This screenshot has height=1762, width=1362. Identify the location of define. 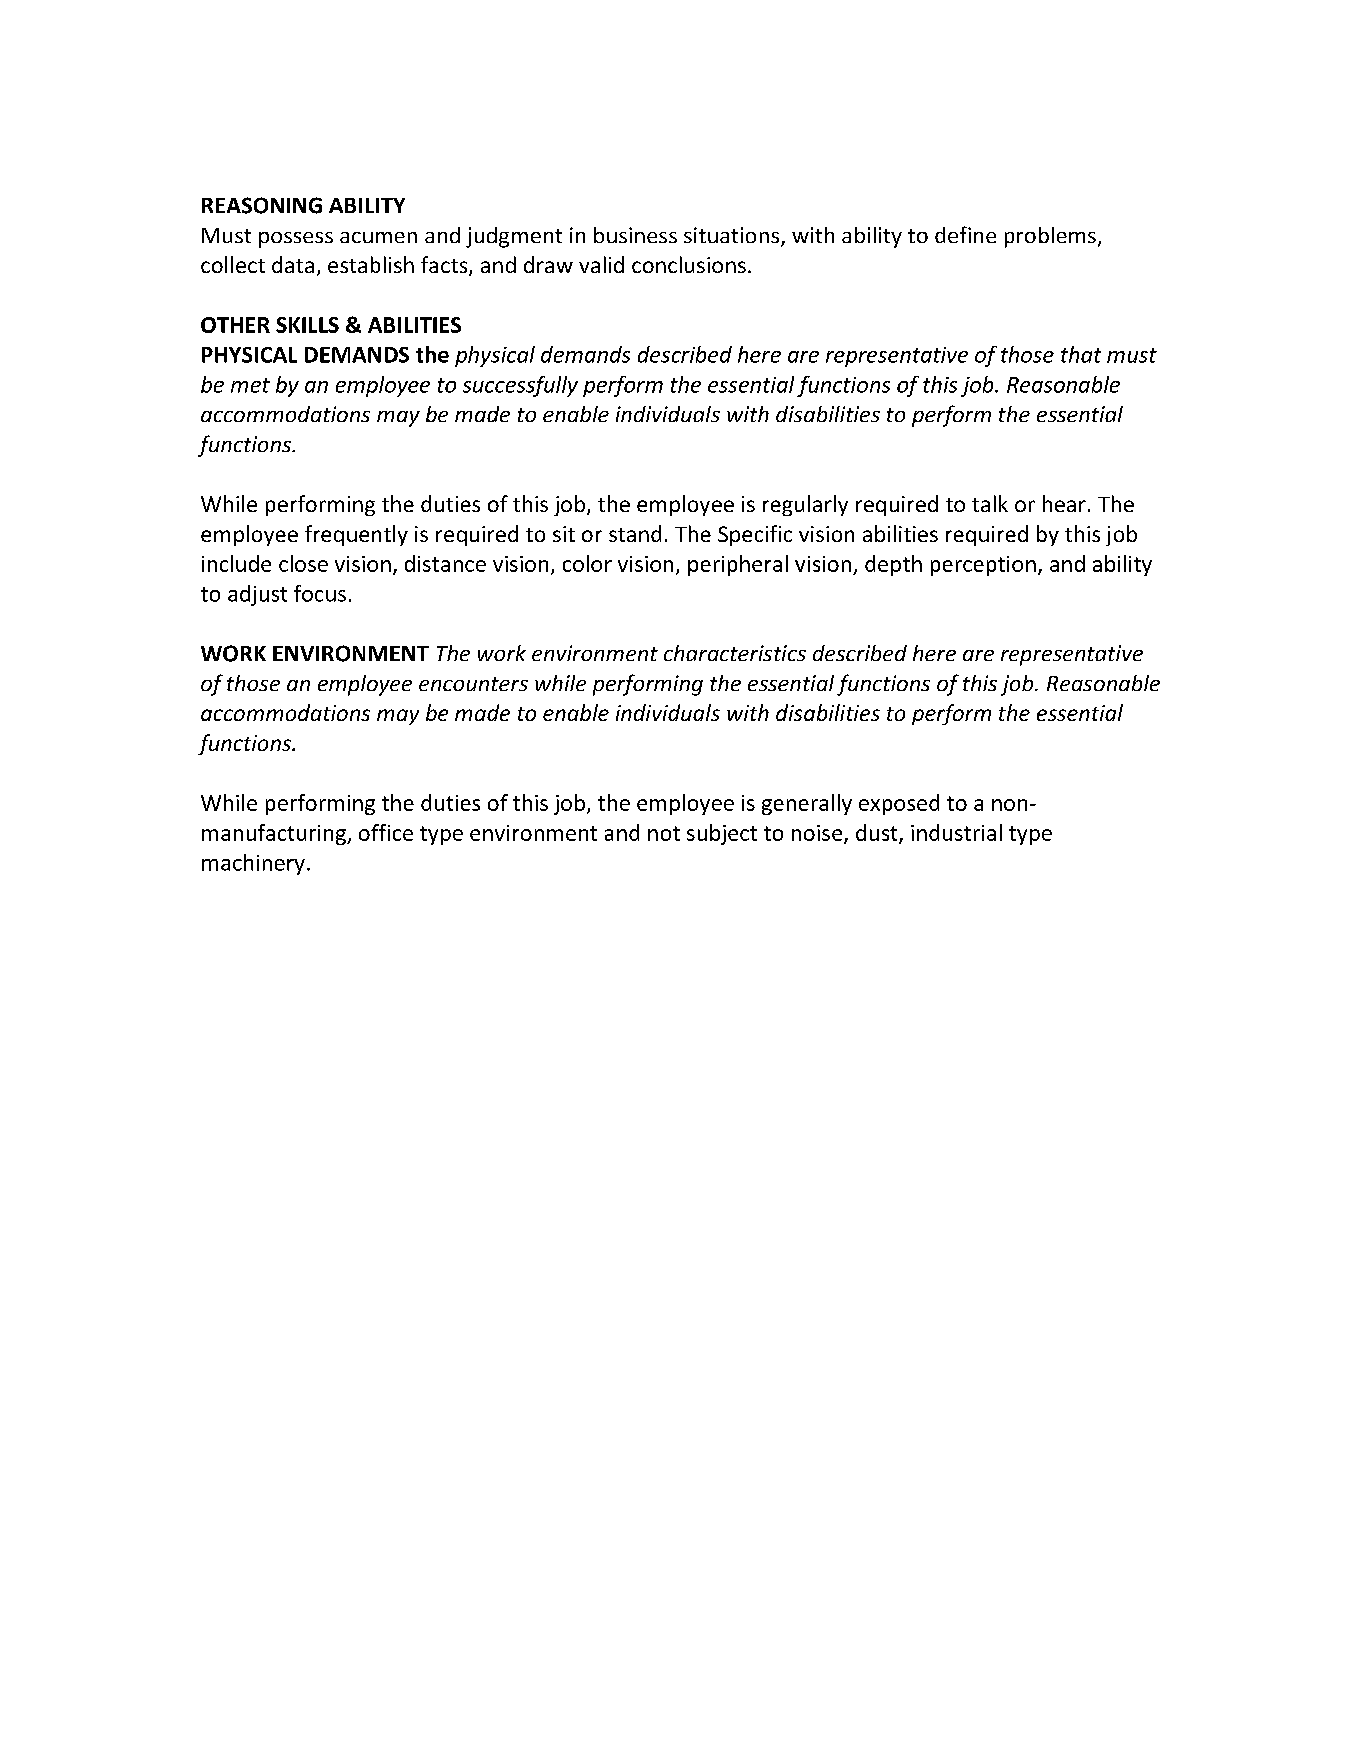
(965, 234).
